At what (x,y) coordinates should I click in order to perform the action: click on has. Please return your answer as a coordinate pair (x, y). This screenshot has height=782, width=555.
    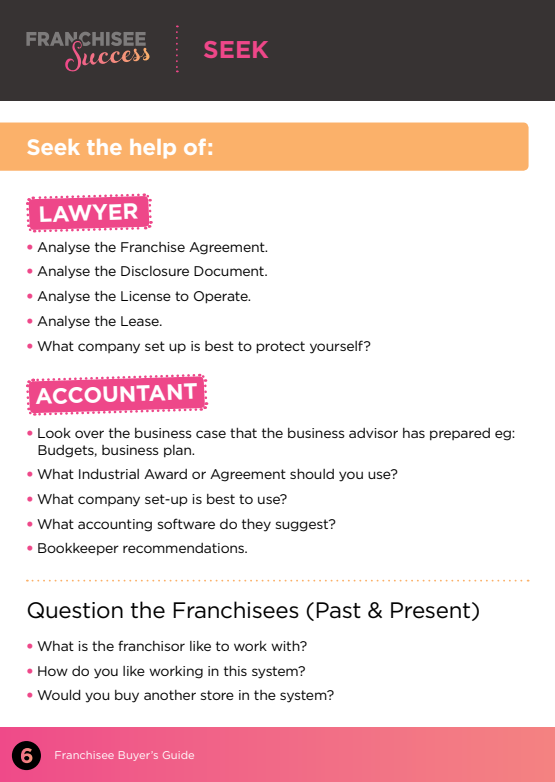
    Looking at the image, I should click on (414, 433).
